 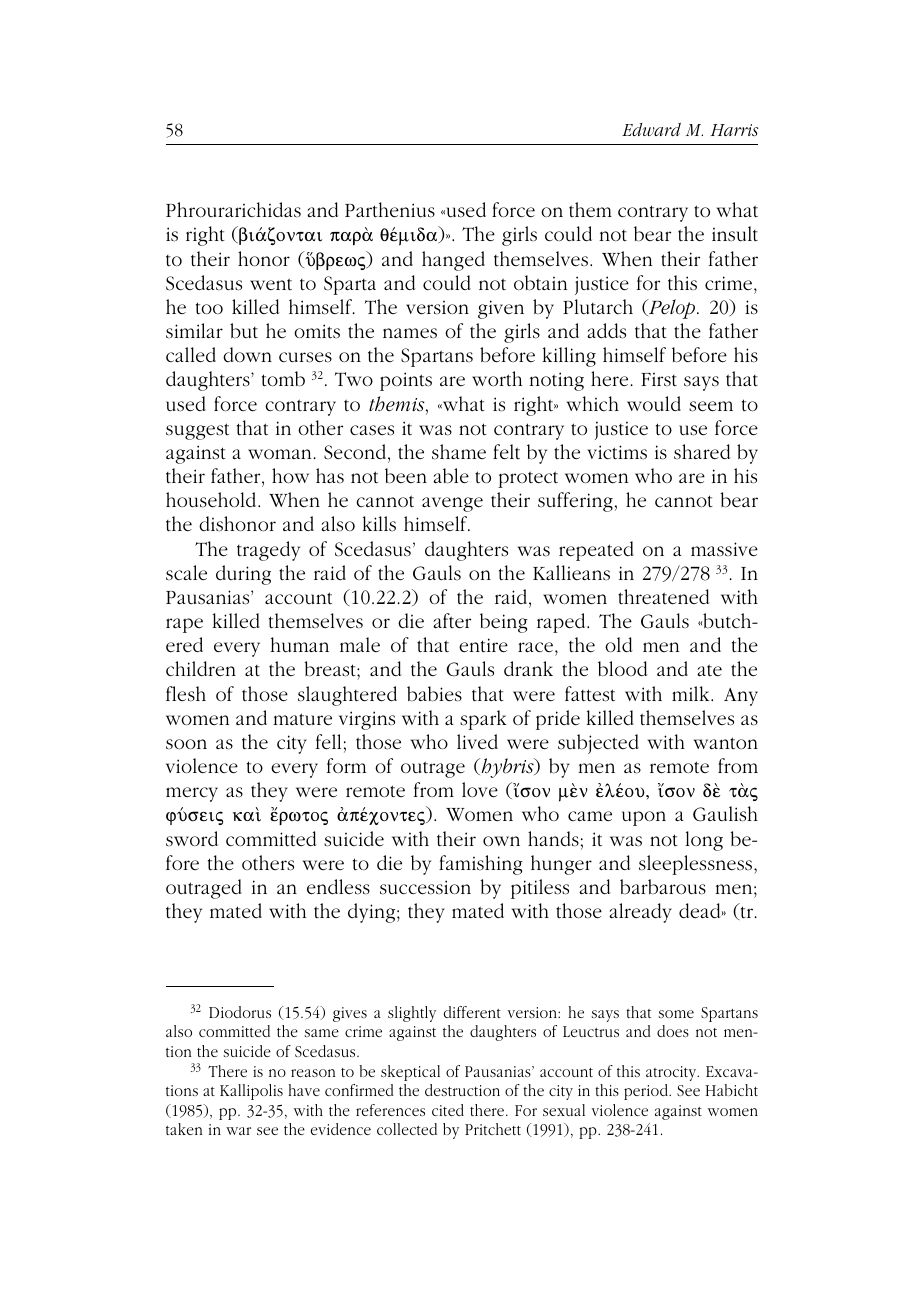 What do you see at coordinates (281, 454) in the screenshot?
I see `woman` at bounding box center [281, 454].
